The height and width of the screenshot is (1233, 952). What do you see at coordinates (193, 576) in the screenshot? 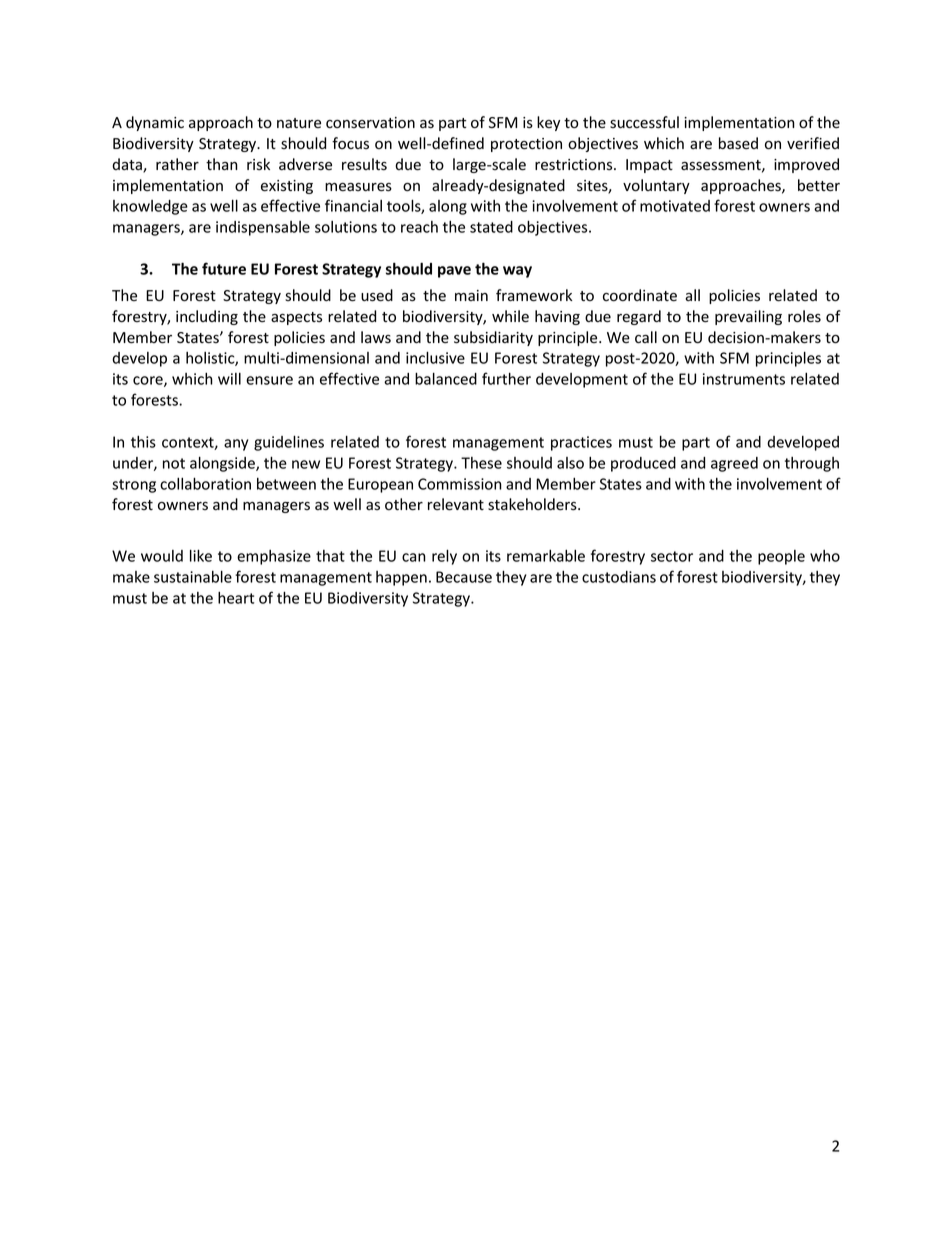
I see `sustainable` at bounding box center [193, 576].
